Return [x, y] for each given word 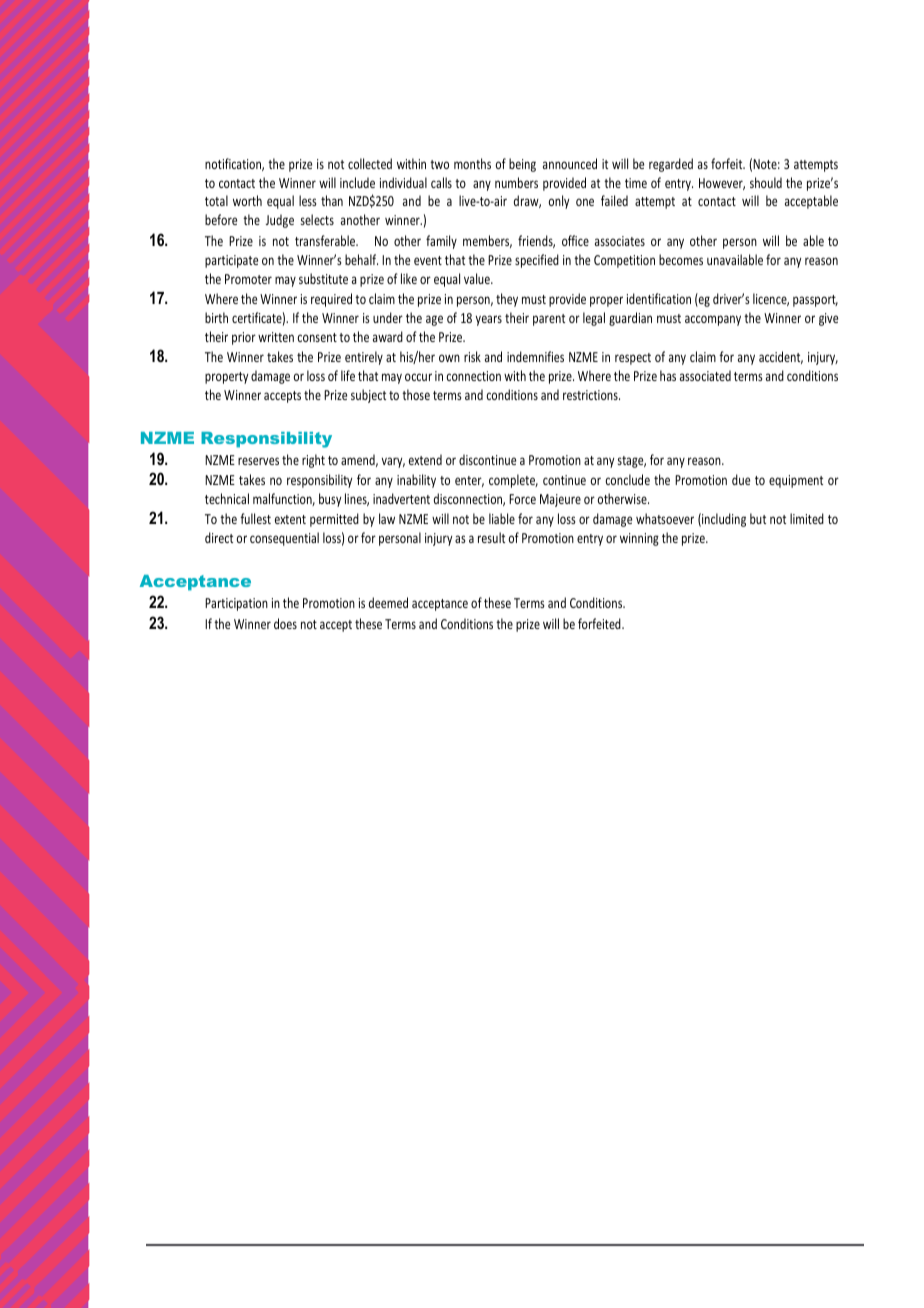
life [348, 375]
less [307, 200]
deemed [388, 602]
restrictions [591, 395]
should [766, 182]
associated [705, 375]
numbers [516, 182]
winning [639, 539]
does [285, 623]
